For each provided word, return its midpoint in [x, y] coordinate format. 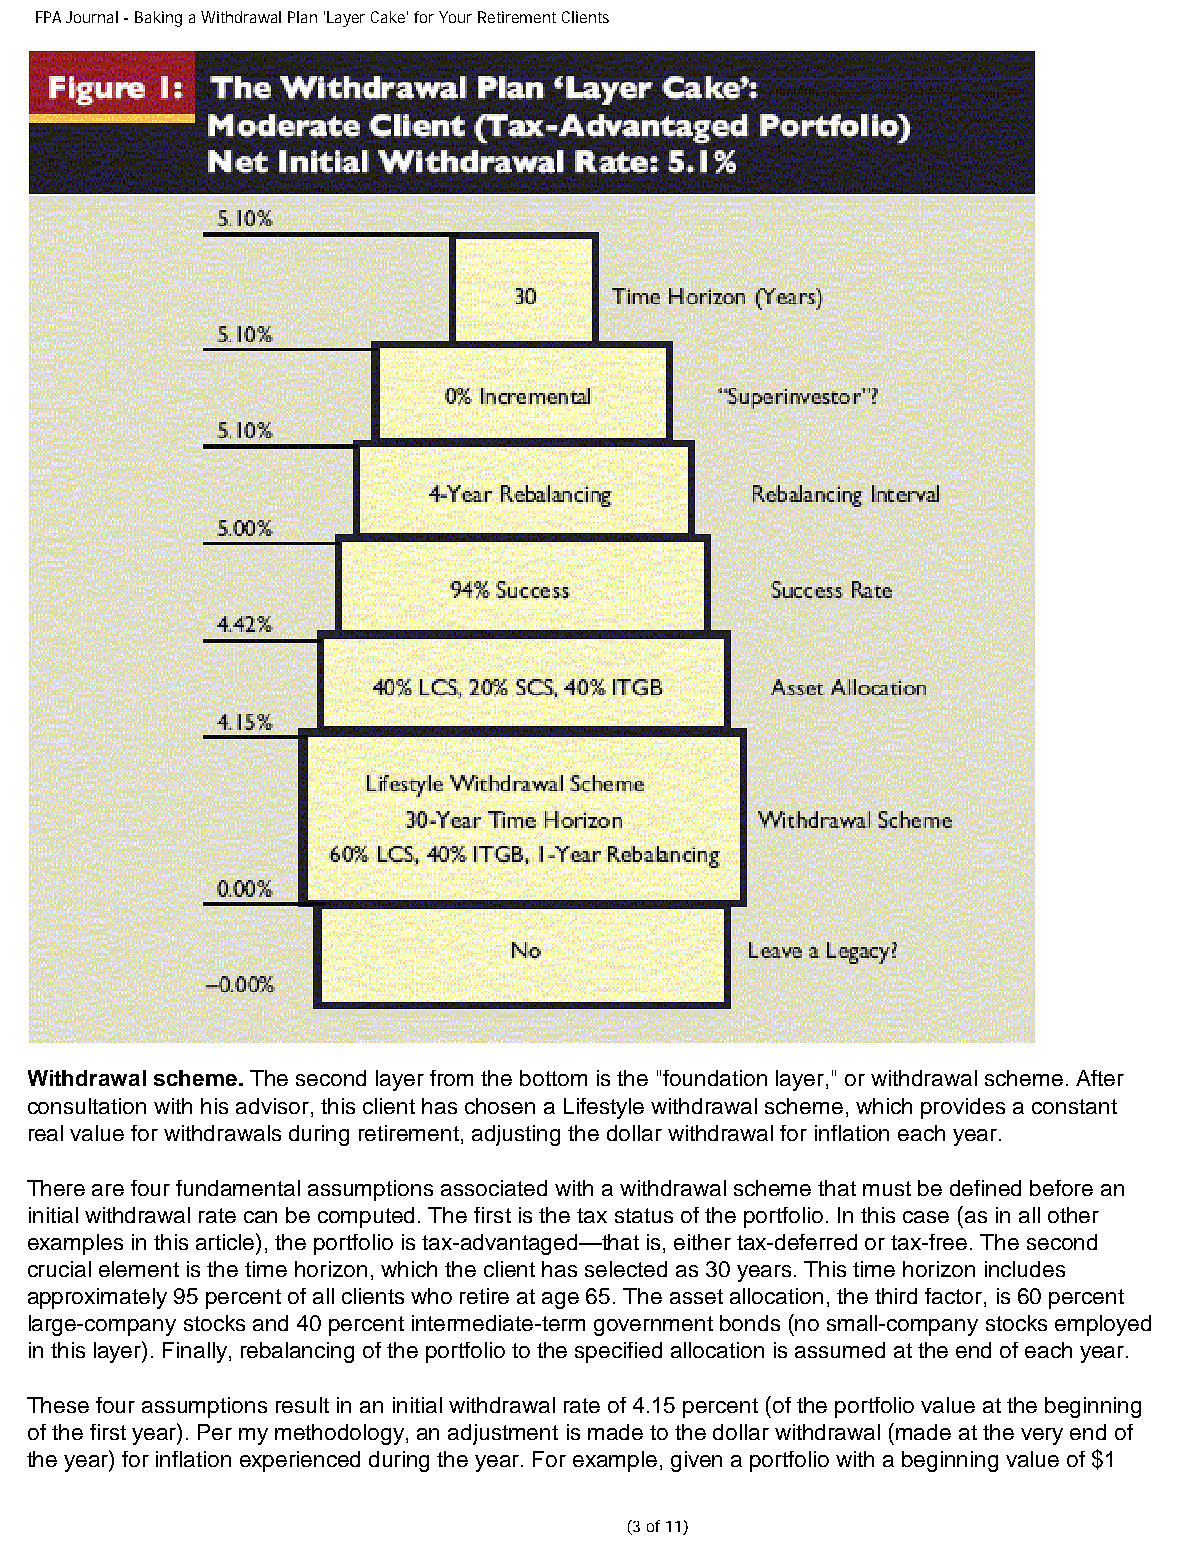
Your [455, 17]
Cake [389, 17]
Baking [158, 19]
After [1100, 1078]
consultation [87, 1106]
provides [963, 1108]
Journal [92, 17]
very [1042, 1436]
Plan [302, 17]
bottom [553, 1078]
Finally [195, 1352]
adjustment [503, 1434]
